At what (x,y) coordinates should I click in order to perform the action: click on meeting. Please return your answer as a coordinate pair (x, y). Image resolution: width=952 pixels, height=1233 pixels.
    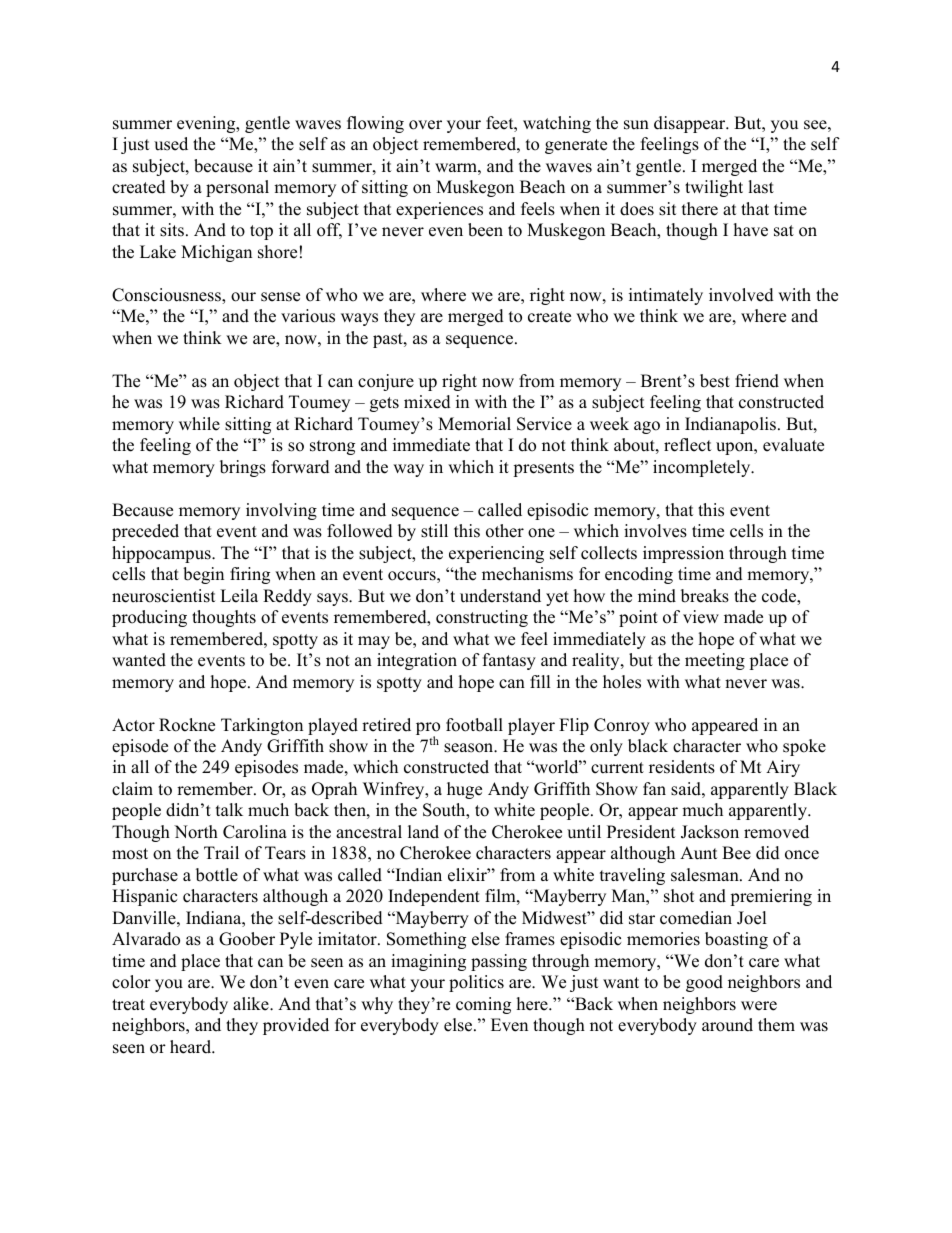
    Looking at the image, I should click on (715, 661).
